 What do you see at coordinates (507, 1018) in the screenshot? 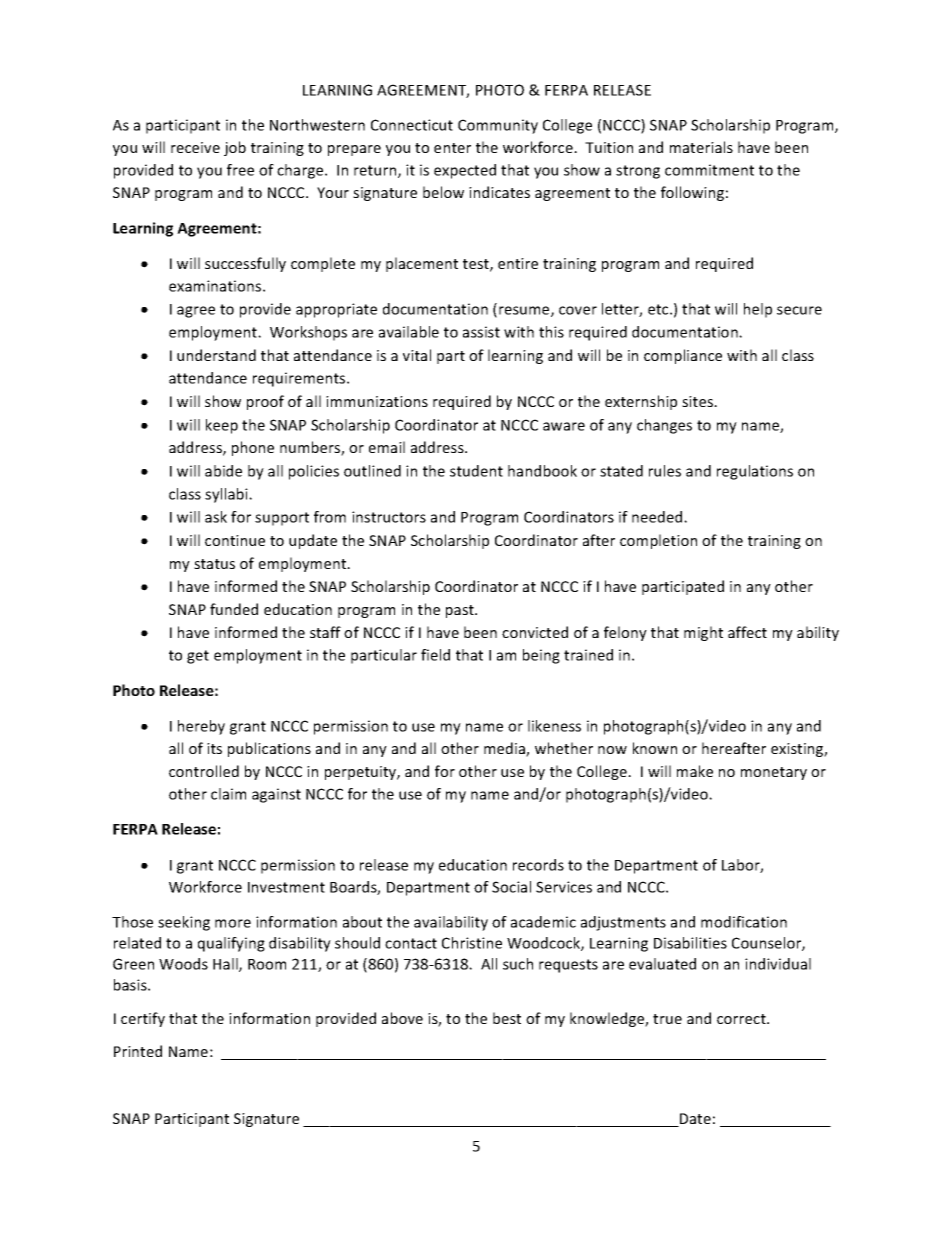
I see `best` at bounding box center [507, 1018].
